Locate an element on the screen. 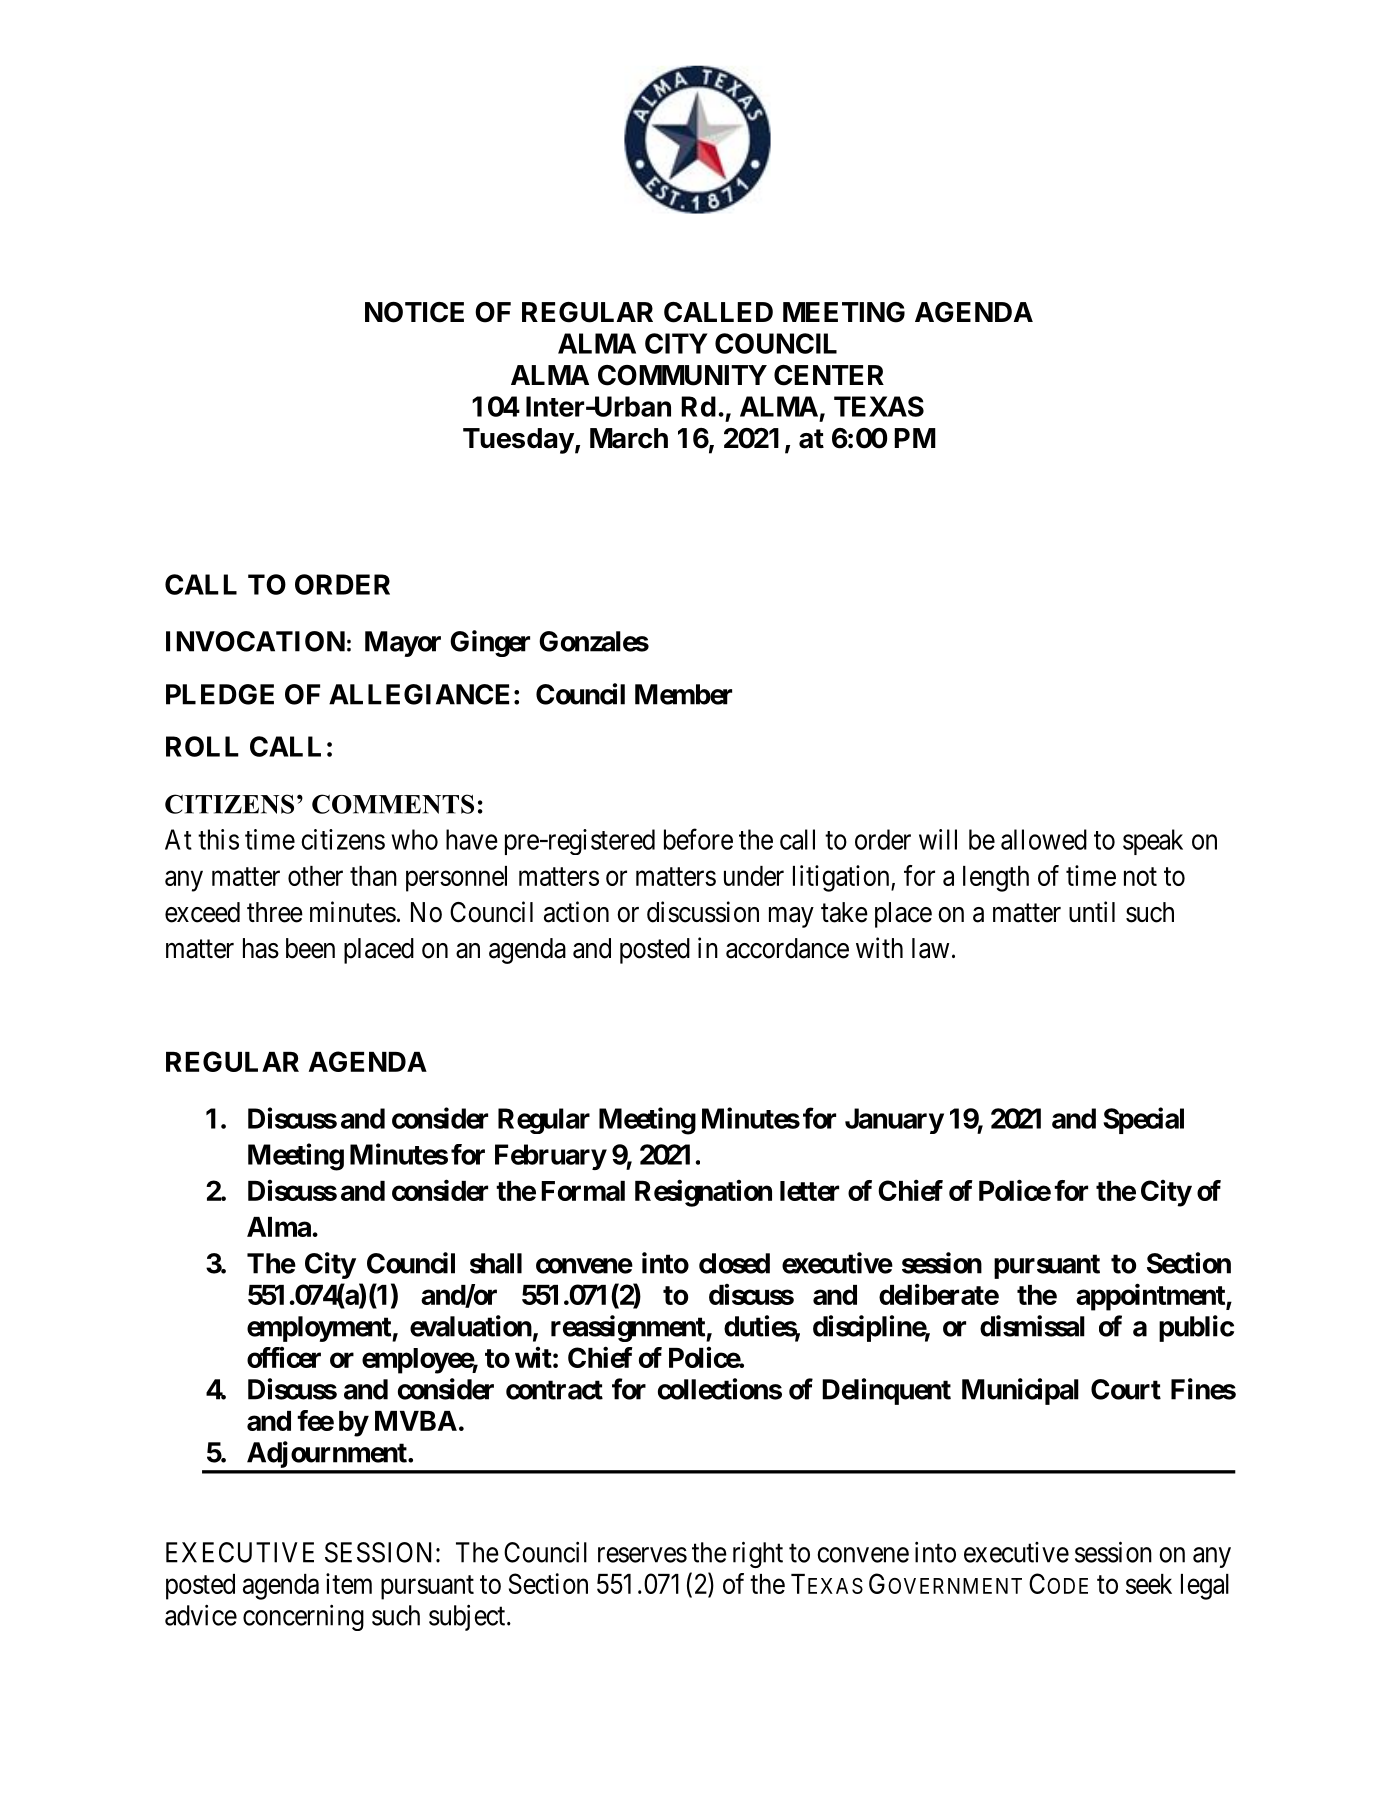  COMMUNITY is located at coordinates (682, 375).
